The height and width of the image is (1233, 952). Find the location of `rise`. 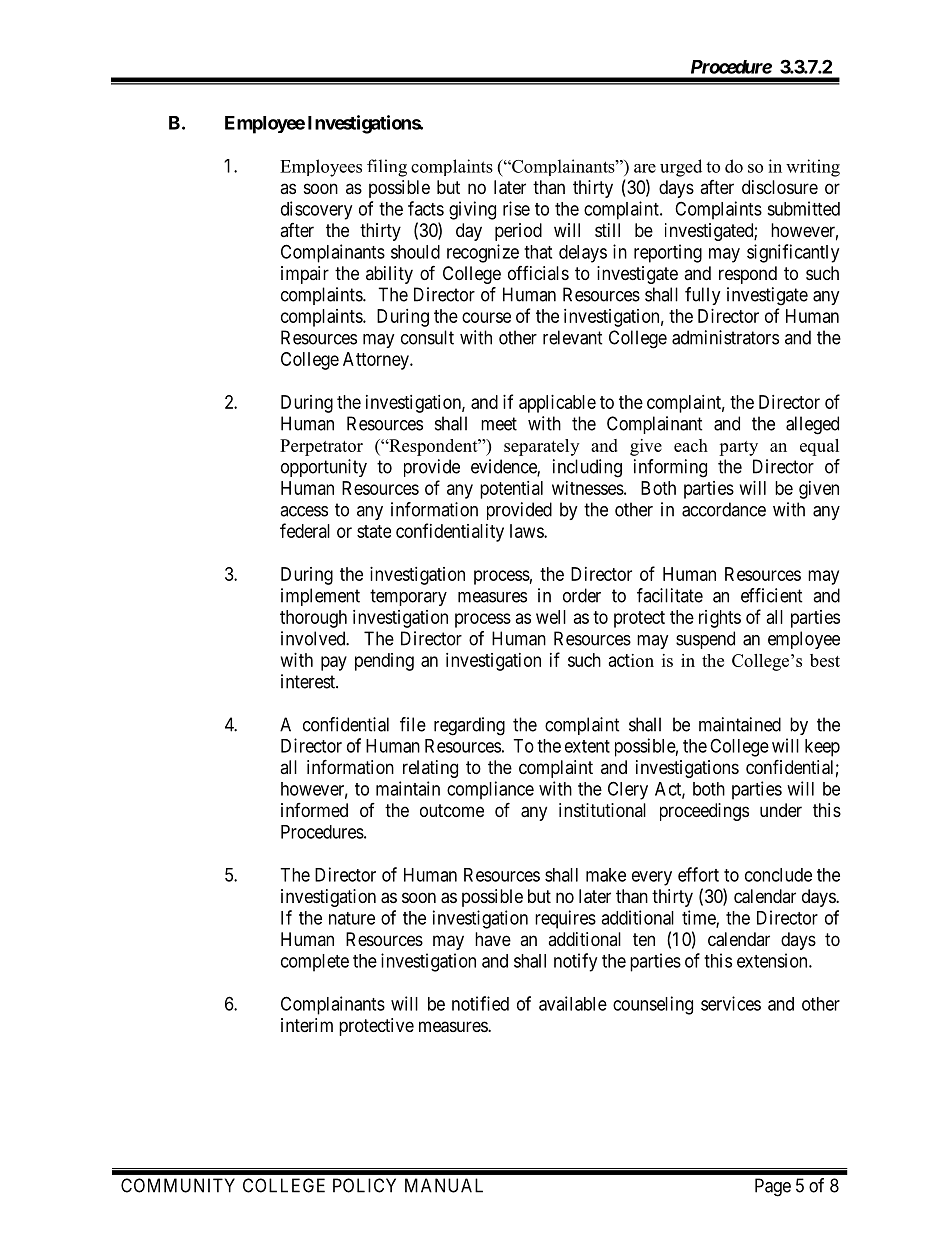

rise is located at coordinates (516, 208).
